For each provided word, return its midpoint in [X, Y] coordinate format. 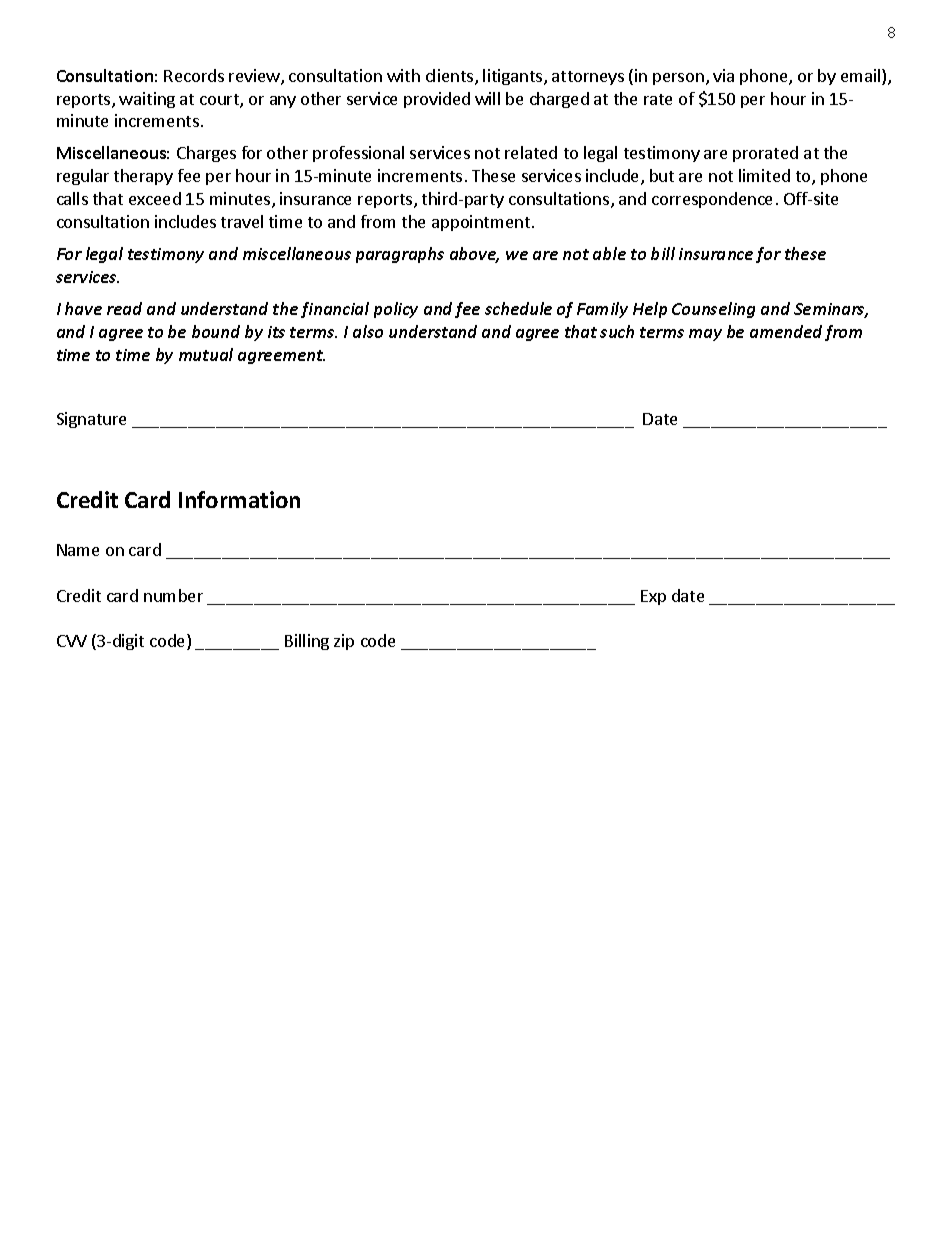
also [368, 331]
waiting [147, 100]
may [705, 335]
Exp [653, 597]
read [124, 308]
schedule [518, 308]
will [487, 98]
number [173, 595]
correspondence [712, 200]
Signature [91, 420]
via [723, 75]
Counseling [713, 310]
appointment [481, 223]
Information [239, 499]
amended [786, 331]
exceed [155, 198]
